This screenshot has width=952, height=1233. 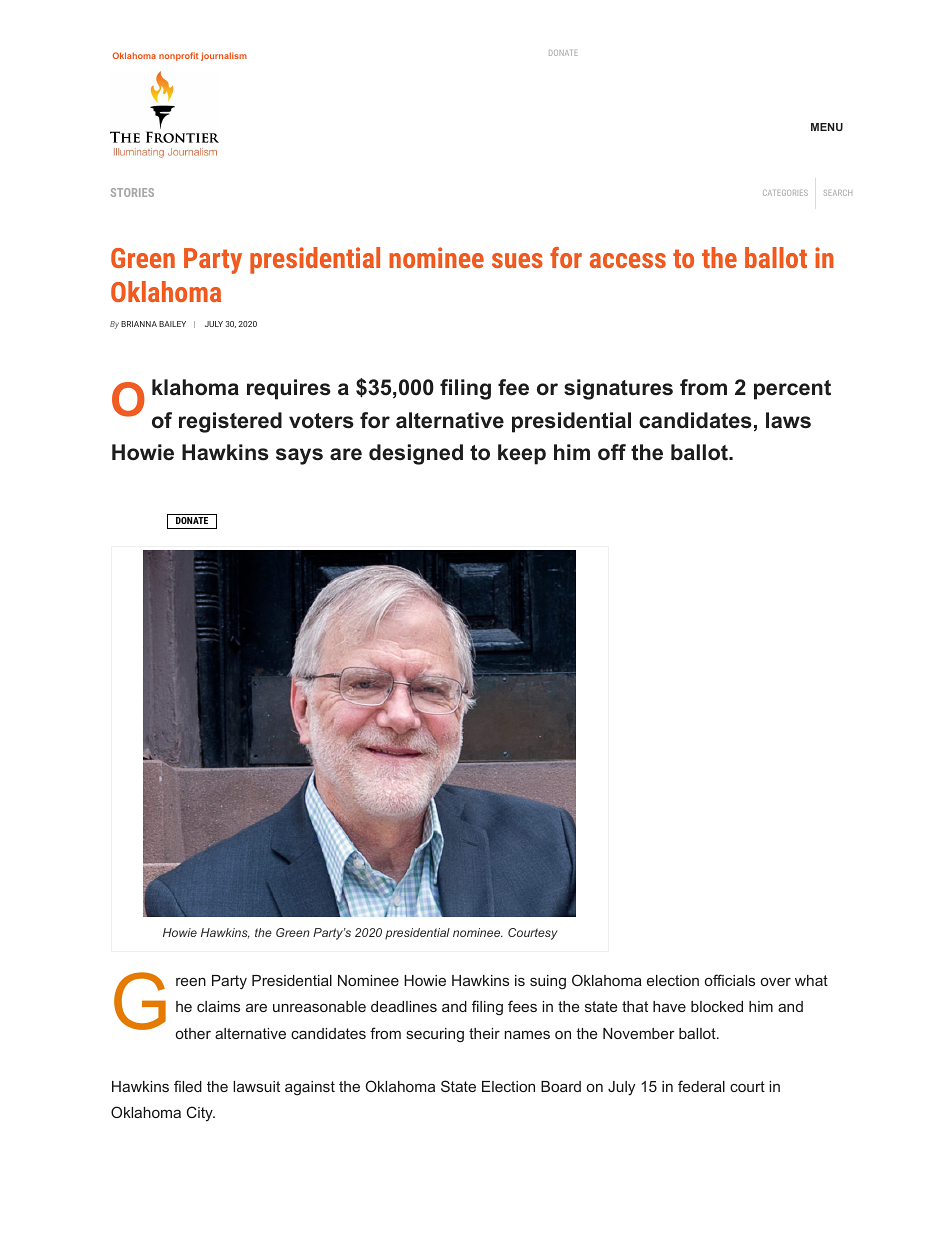 What do you see at coordinates (548, 982) in the screenshot?
I see `suing` at bounding box center [548, 982].
